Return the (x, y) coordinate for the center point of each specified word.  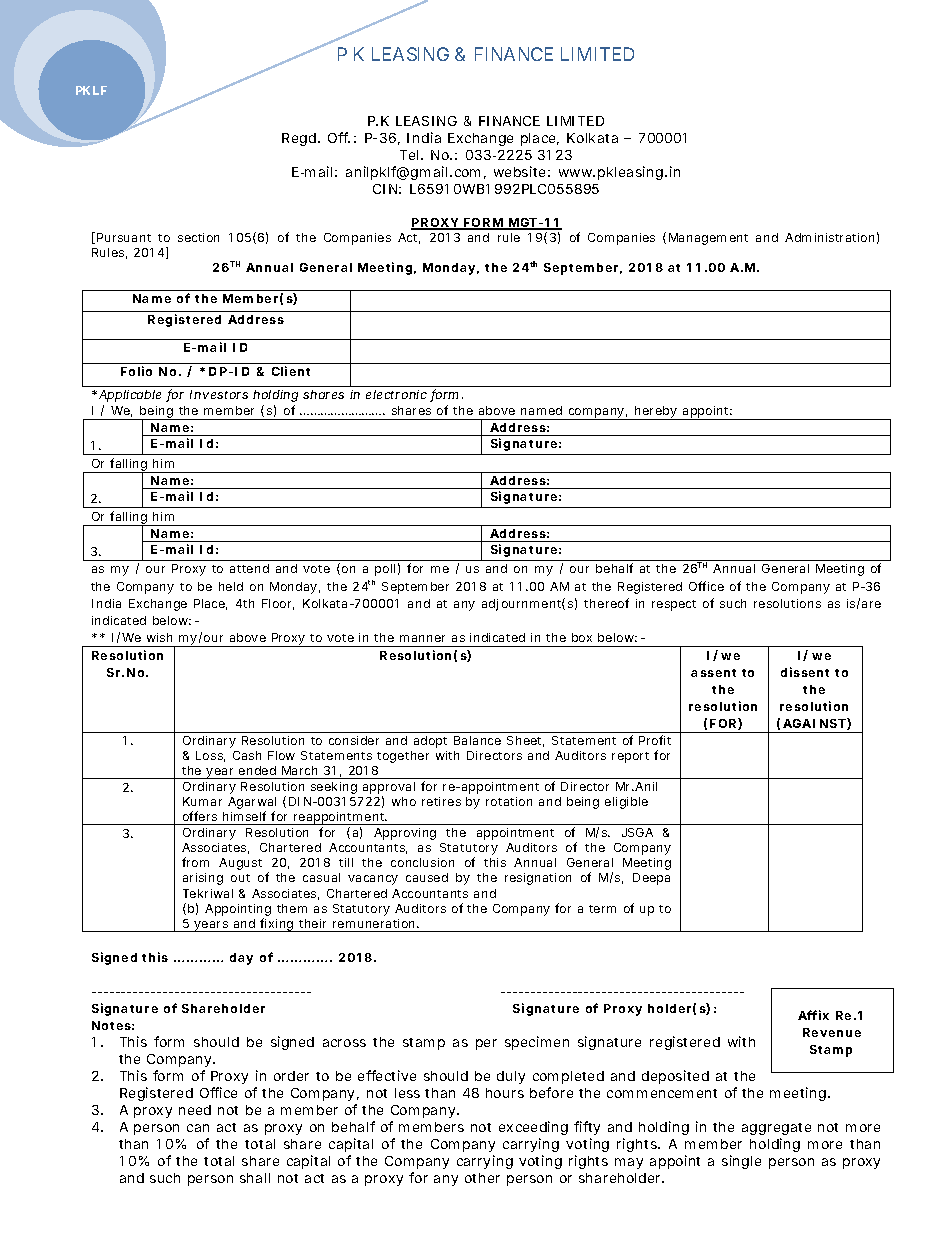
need (195, 1110)
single (741, 1162)
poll (385, 570)
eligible (626, 803)
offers (200, 816)
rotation (509, 801)
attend (249, 568)
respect (674, 605)
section (198, 237)
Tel (411, 155)
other (482, 1178)
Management (708, 239)
